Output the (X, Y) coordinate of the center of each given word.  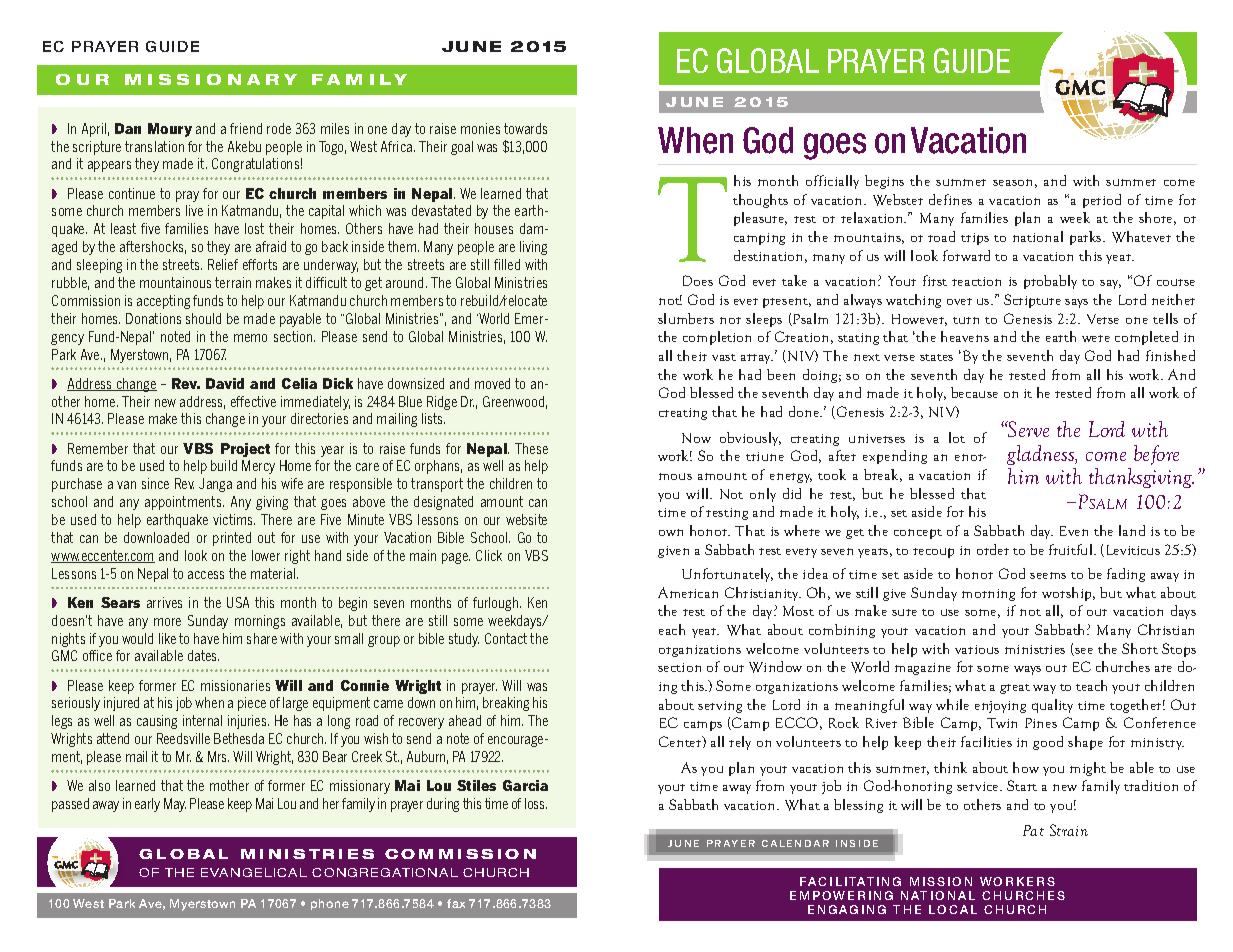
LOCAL (953, 909)
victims (234, 519)
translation (154, 146)
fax (456, 903)
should (203, 318)
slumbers (686, 318)
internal (202, 720)
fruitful (1072, 549)
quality (1052, 706)
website (526, 519)
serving (720, 707)
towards (525, 128)
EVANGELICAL (254, 872)
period (1102, 201)
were (1096, 338)
